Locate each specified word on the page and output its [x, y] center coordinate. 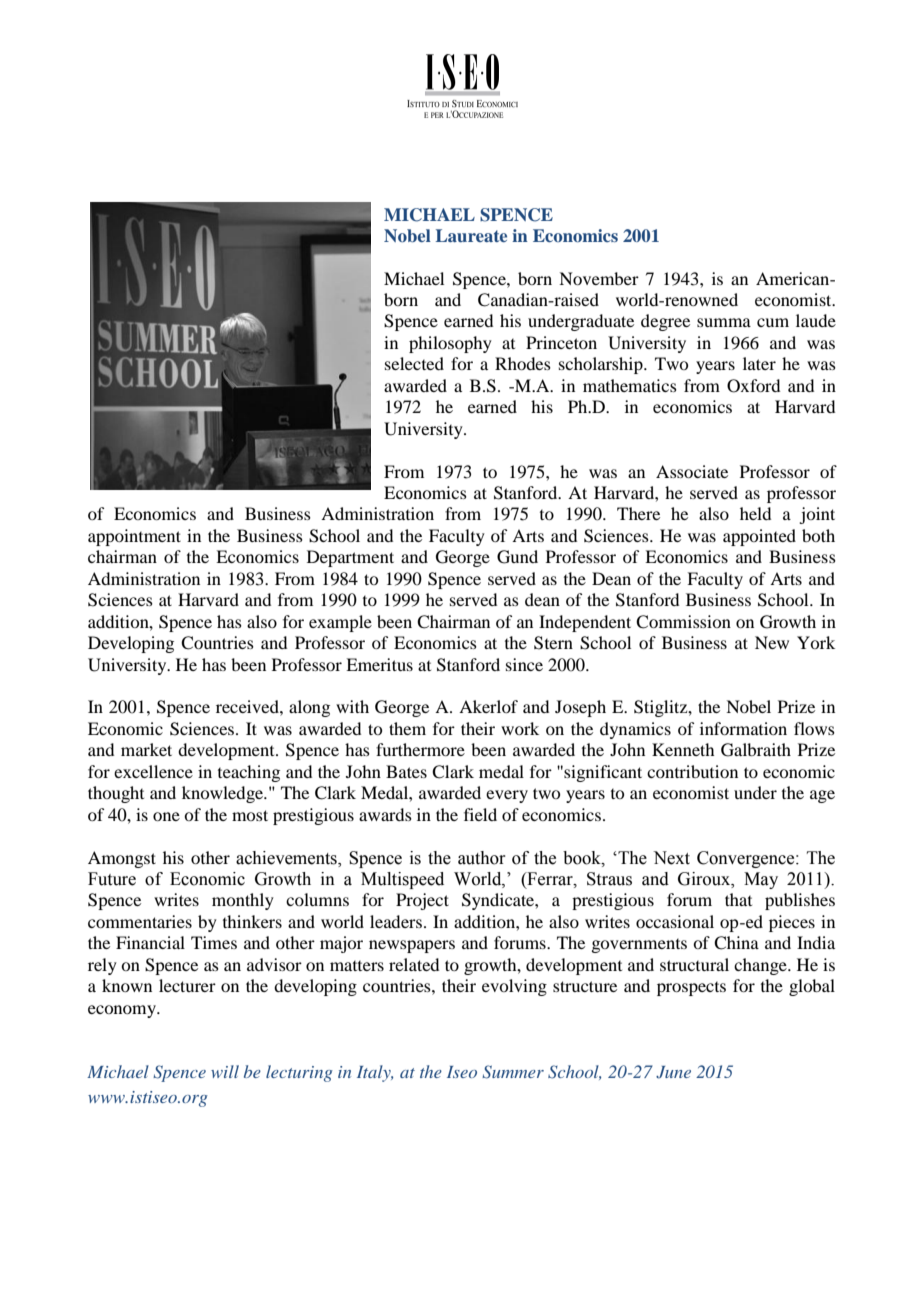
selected [414, 363]
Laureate [471, 235]
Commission [683, 622]
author [482, 858]
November [599, 278]
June [673, 1072]
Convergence [747, 859]
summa [724, 322]
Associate [692, 471]
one [166, 816]
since [524, 664]
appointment [134, 537]
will [225, 1071]
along [309, 708]
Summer [513, 1072]
